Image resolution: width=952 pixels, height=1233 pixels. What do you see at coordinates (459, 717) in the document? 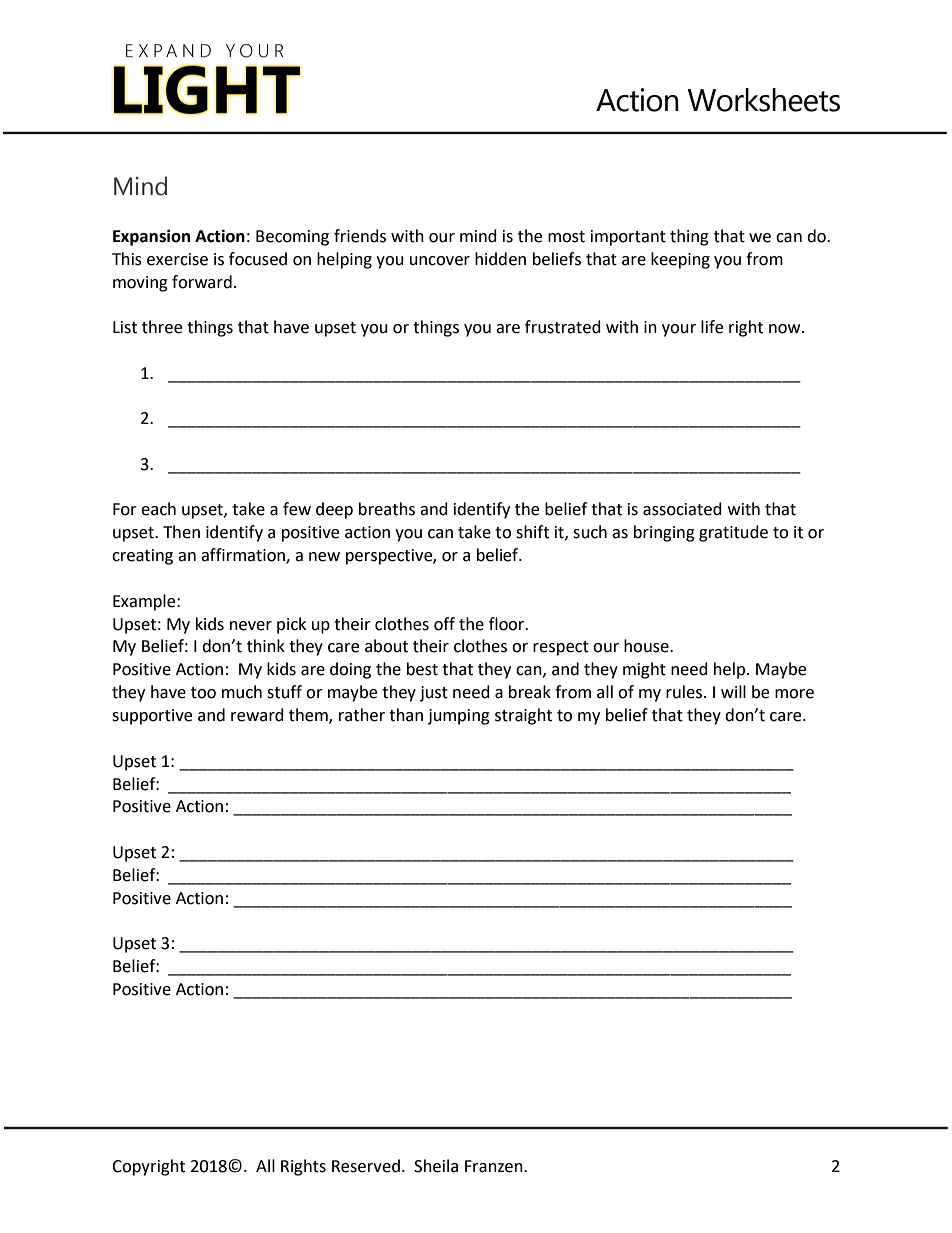
I see `jumping` at bounding box center [459, 717].
